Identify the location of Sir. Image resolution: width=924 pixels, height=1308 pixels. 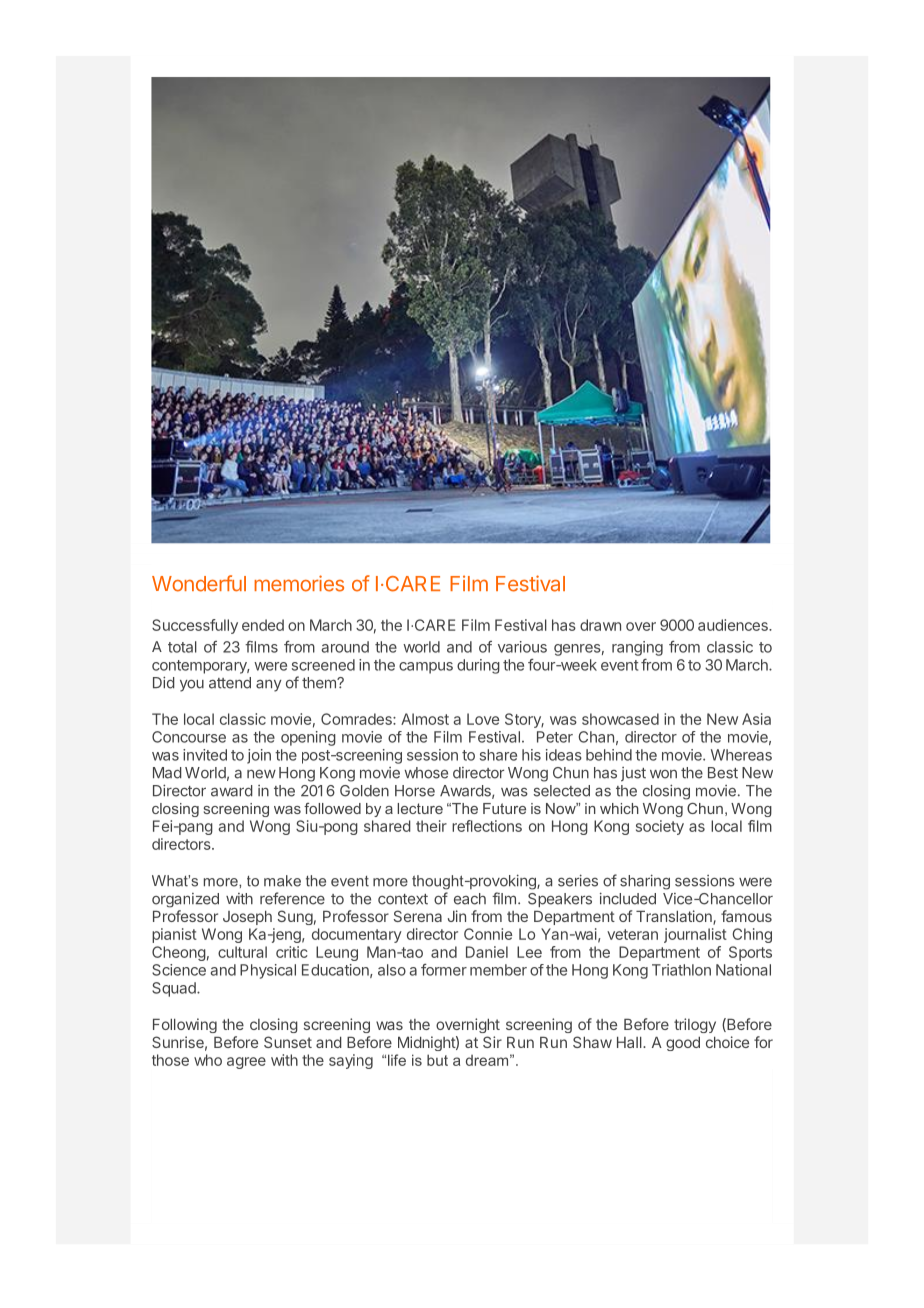
(492, 1042).
